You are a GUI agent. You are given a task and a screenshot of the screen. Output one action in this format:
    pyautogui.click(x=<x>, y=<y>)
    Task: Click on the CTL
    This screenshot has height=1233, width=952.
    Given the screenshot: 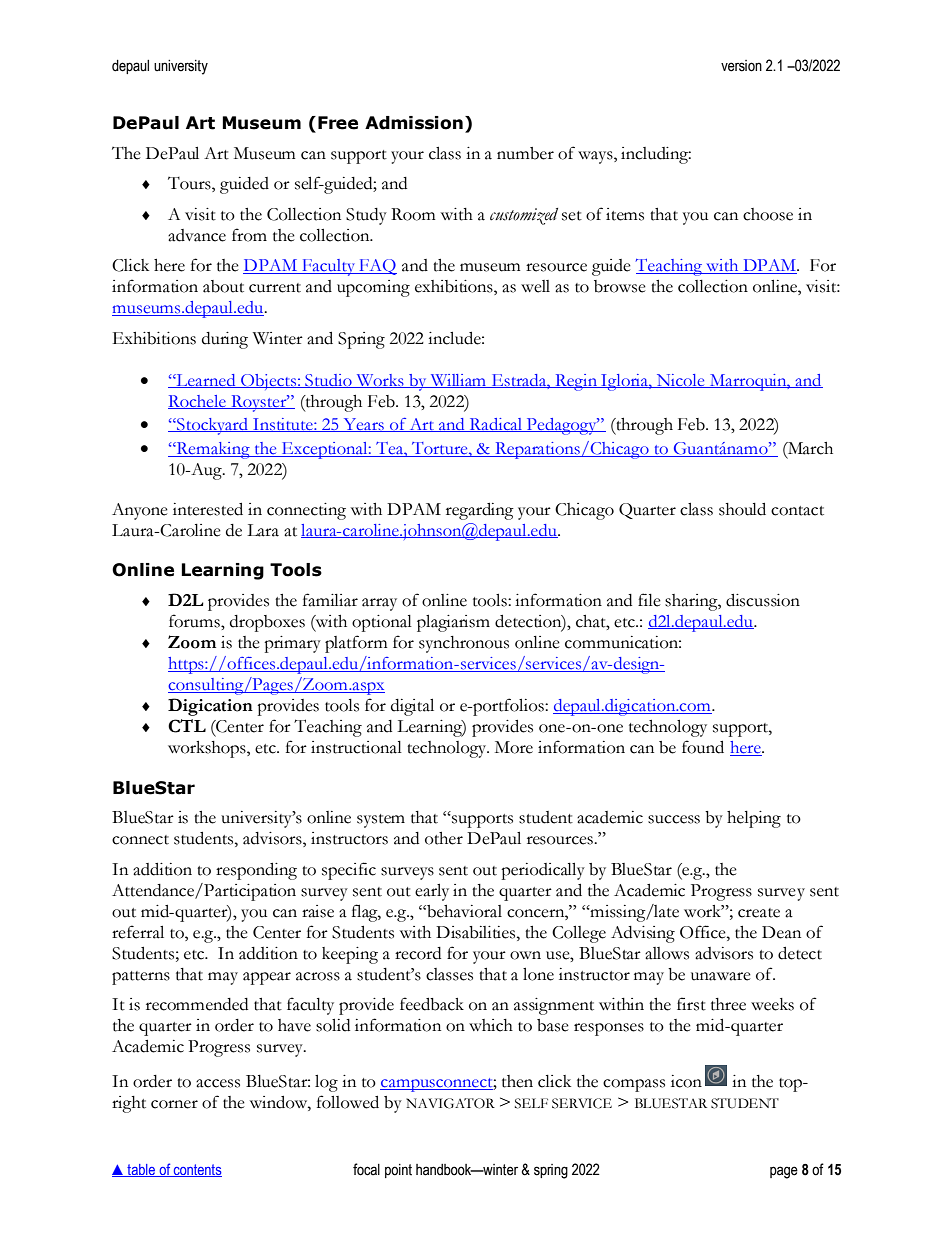 What is the action you would take?
    pyautogui.click(x=187, y=726)
